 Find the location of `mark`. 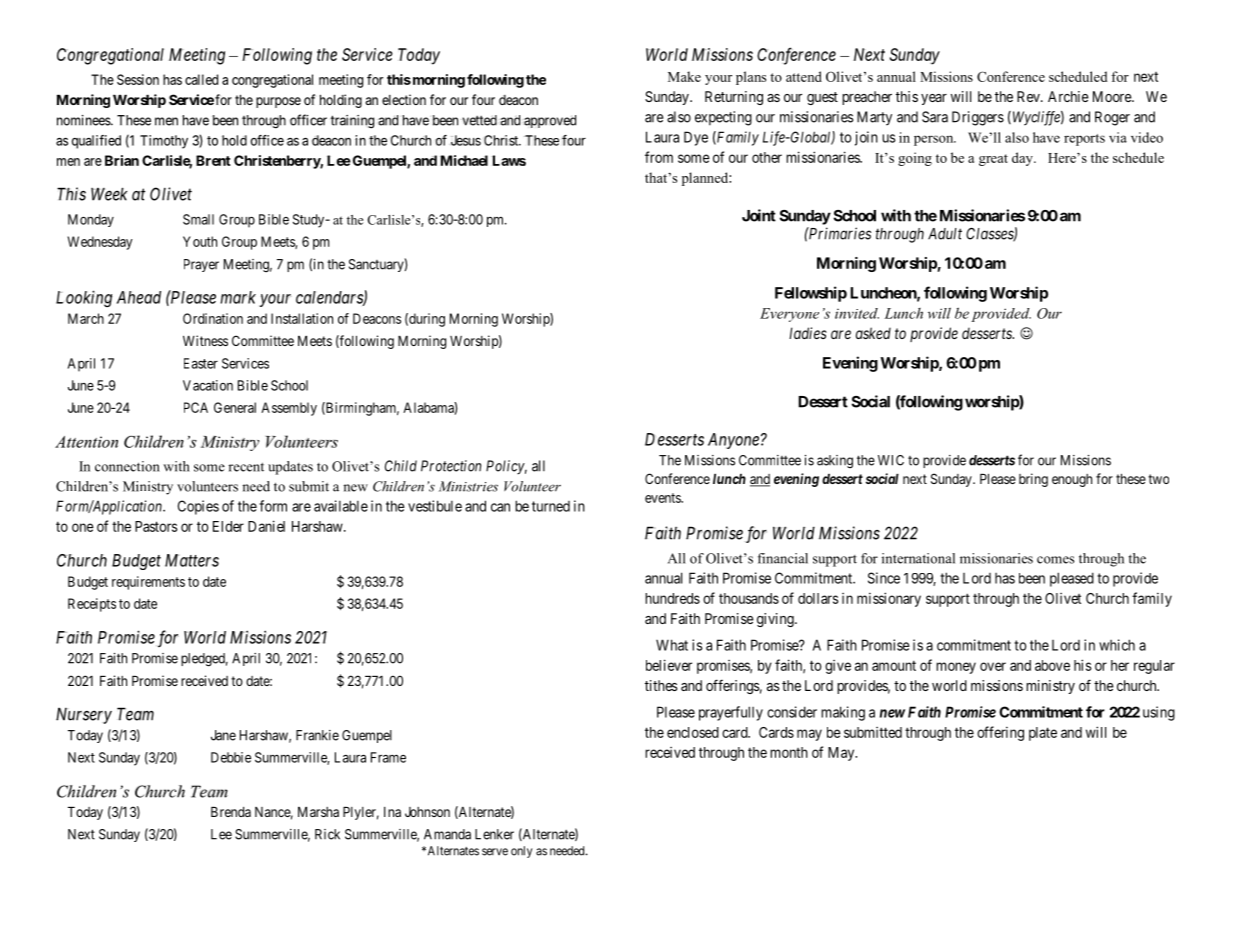

mark is located at coordinates (238, 297).
